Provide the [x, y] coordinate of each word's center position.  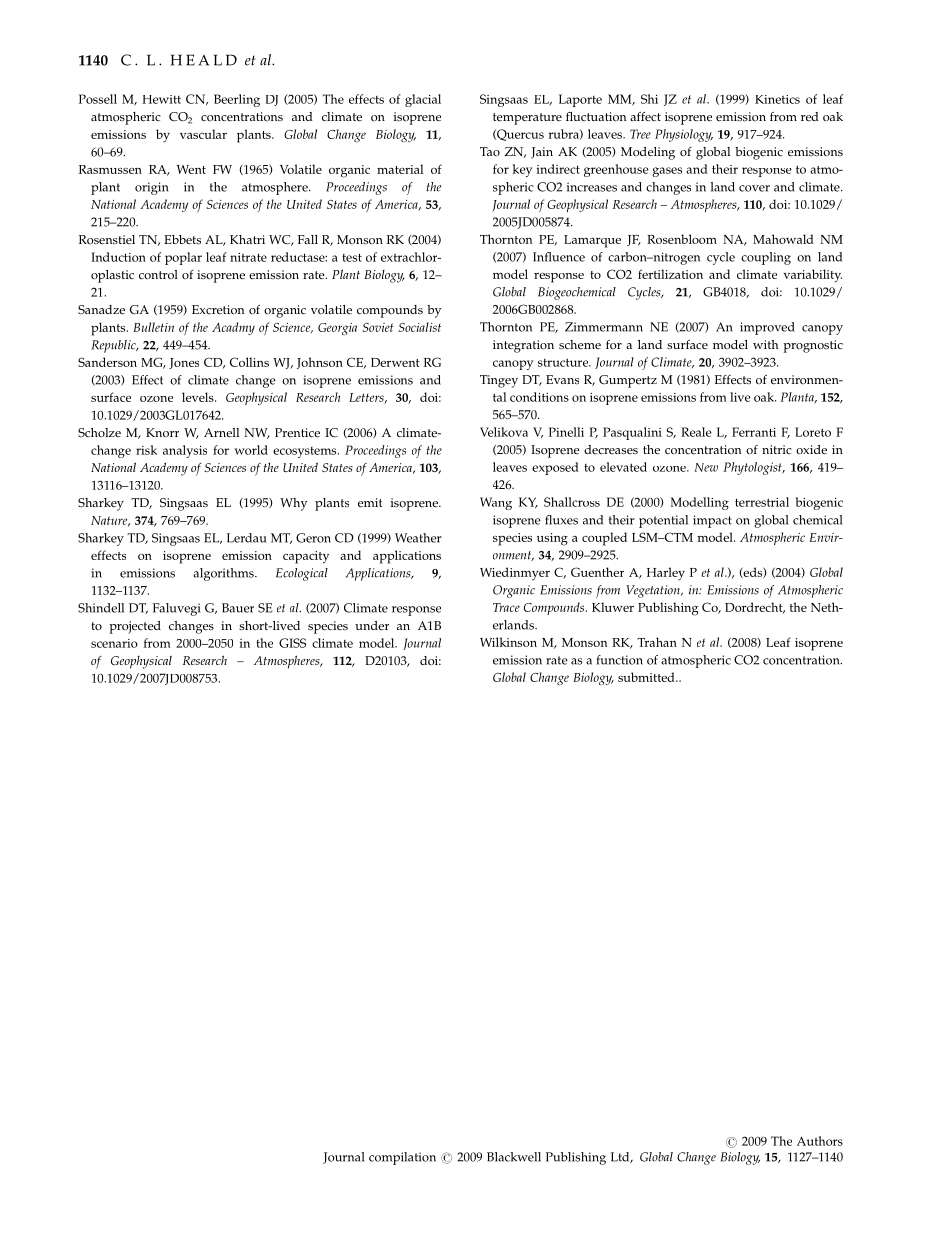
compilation [402, 1158]
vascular [203, 134]
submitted [647, 677]
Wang [496, 503]
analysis [185, 451]
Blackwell [514, 1157]
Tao [490, 151]
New [706, 467]
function [619, 660]
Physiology [684, 135]
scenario [114, 643]
